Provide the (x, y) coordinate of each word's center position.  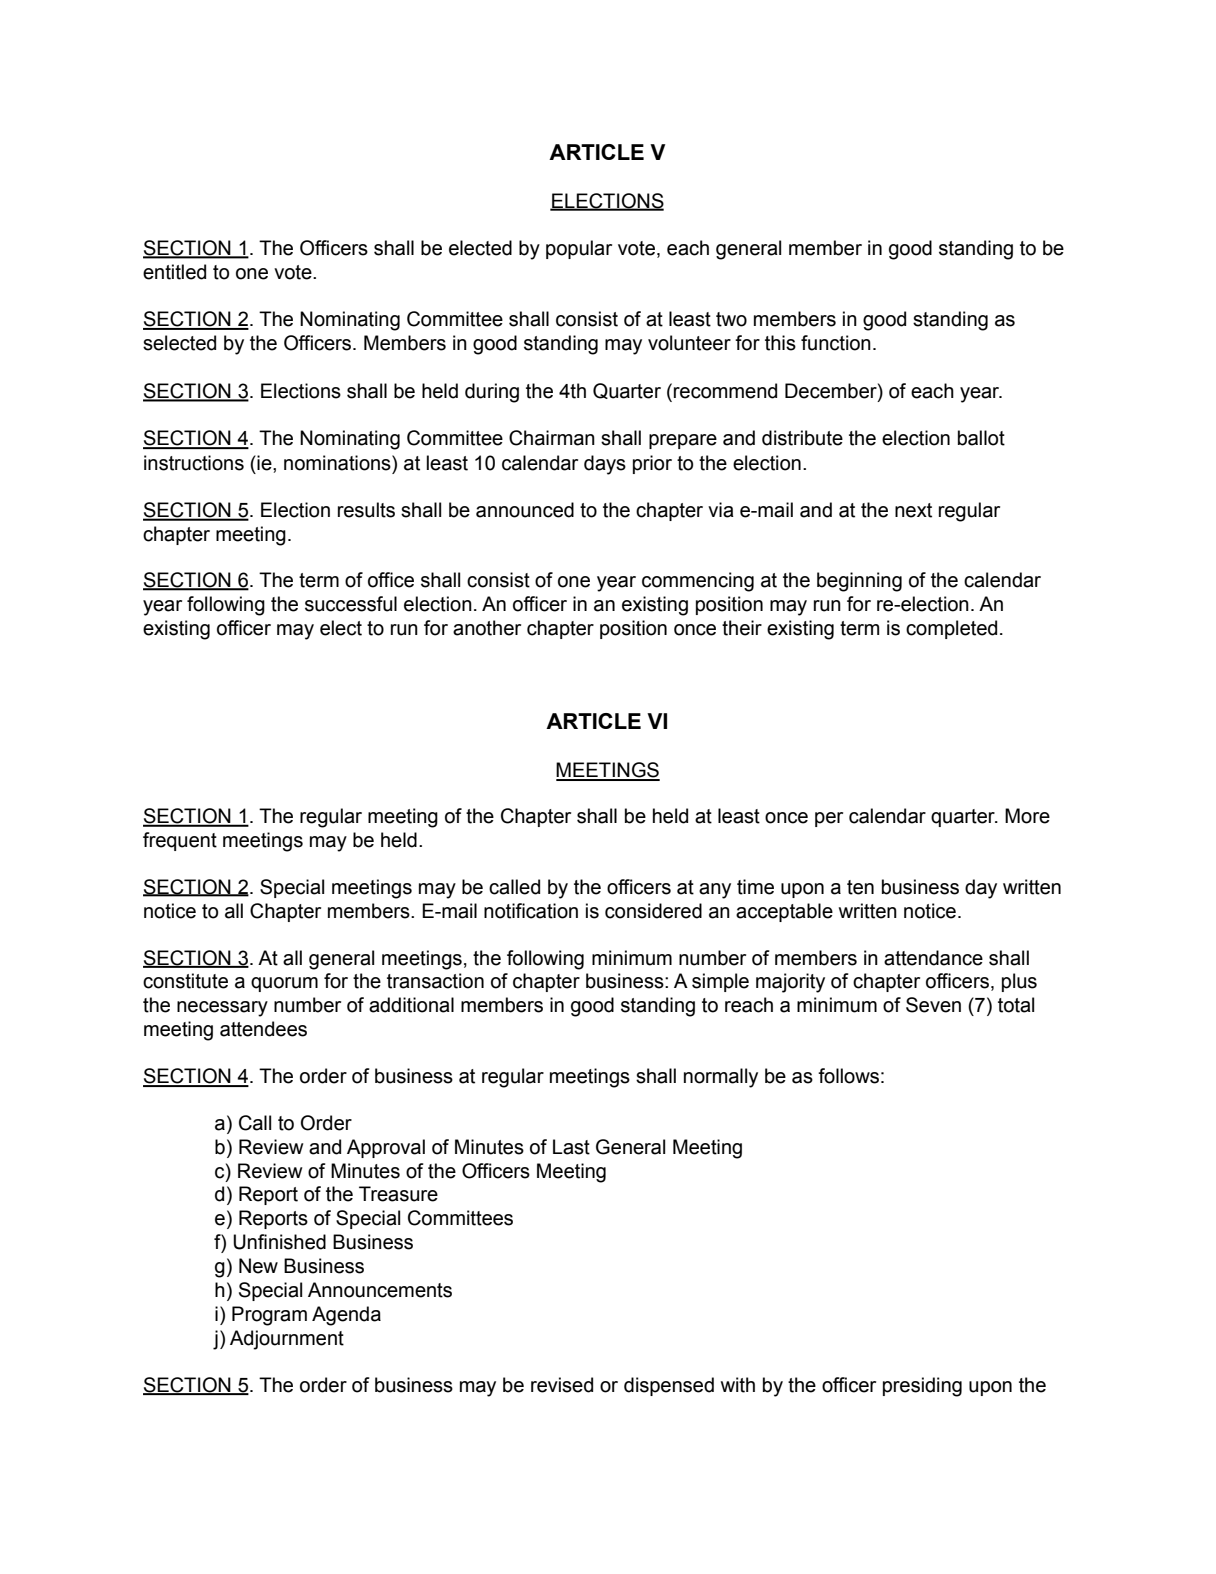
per (829, 819)
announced (525, 510)
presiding (922, 1387)
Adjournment (287, 1340)
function (836, 343)
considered (653, 911)
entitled (174, 272)
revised (562, 1385)
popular (579, 249)
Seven (933, 1005)
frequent (180, 841)
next (913, 510)
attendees (263, 1029)
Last (571, 1147)
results (366, 510)
